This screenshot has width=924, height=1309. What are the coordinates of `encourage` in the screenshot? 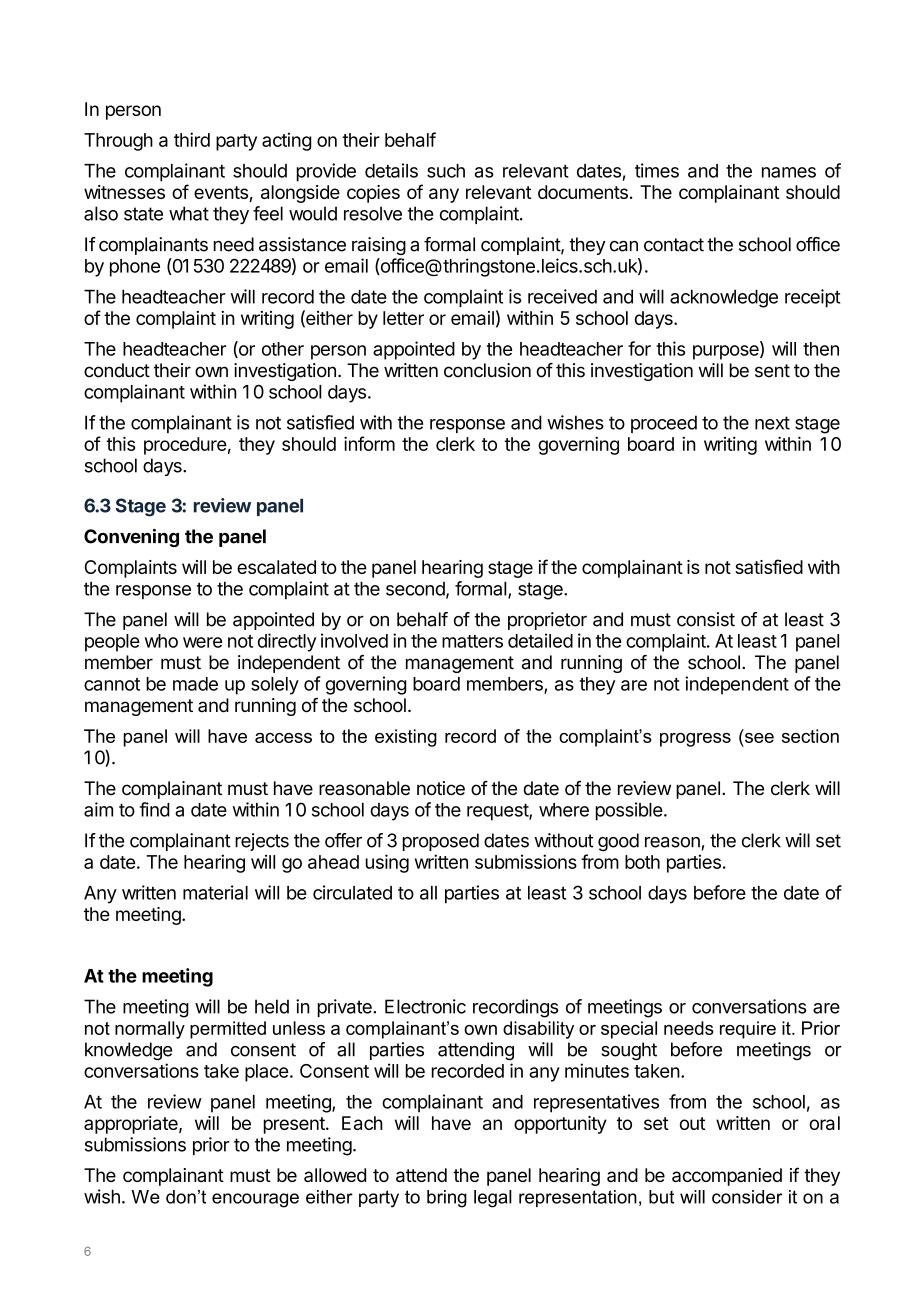 It's located at (255, 1200).
